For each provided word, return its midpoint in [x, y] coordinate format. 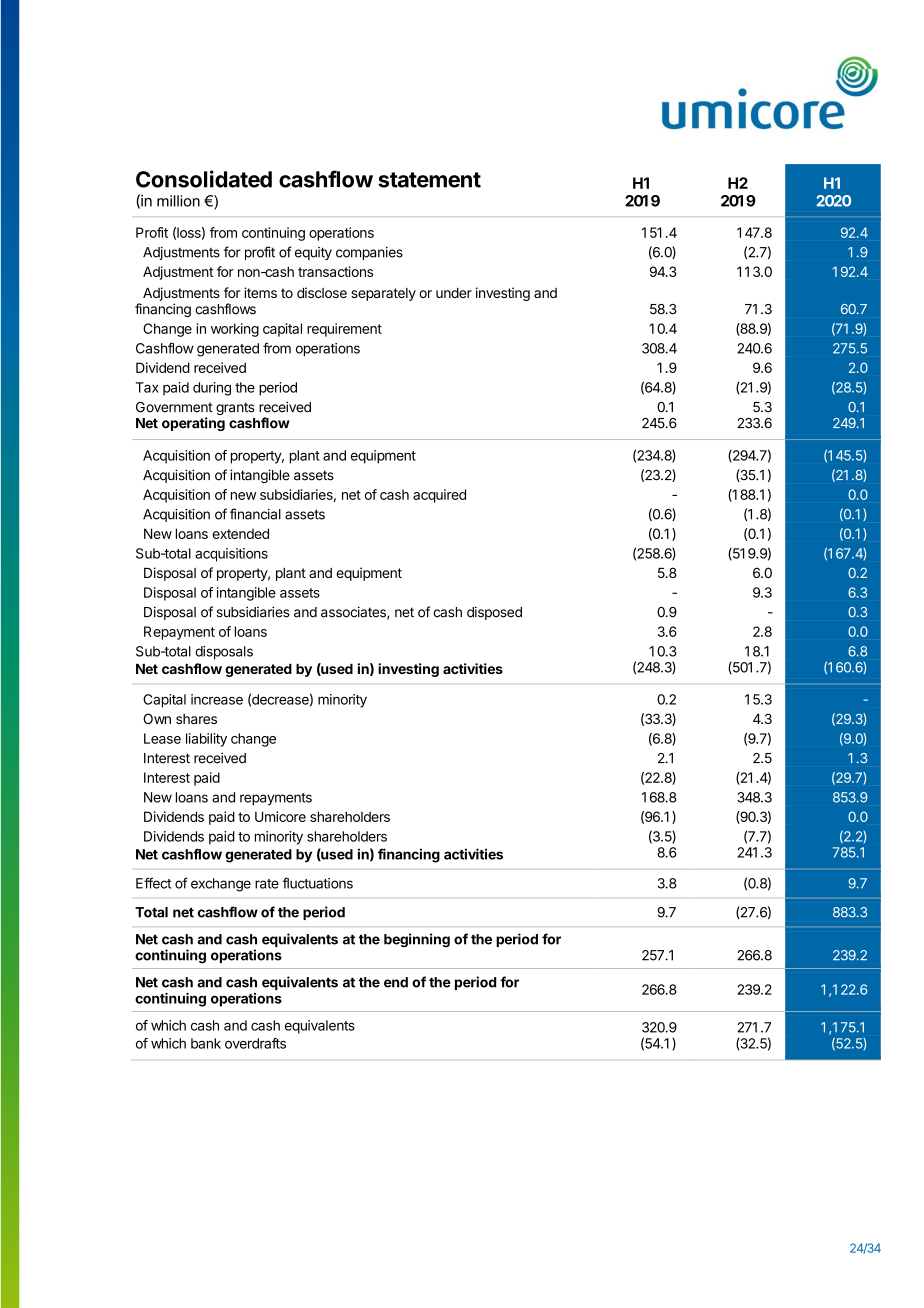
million [178, 201]
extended [240, 533]
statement [429, 180]
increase [217, 699]
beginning [417, 940]
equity [313, 253]
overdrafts [255, 1043]
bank [206, 1043]
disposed [494, 613]
